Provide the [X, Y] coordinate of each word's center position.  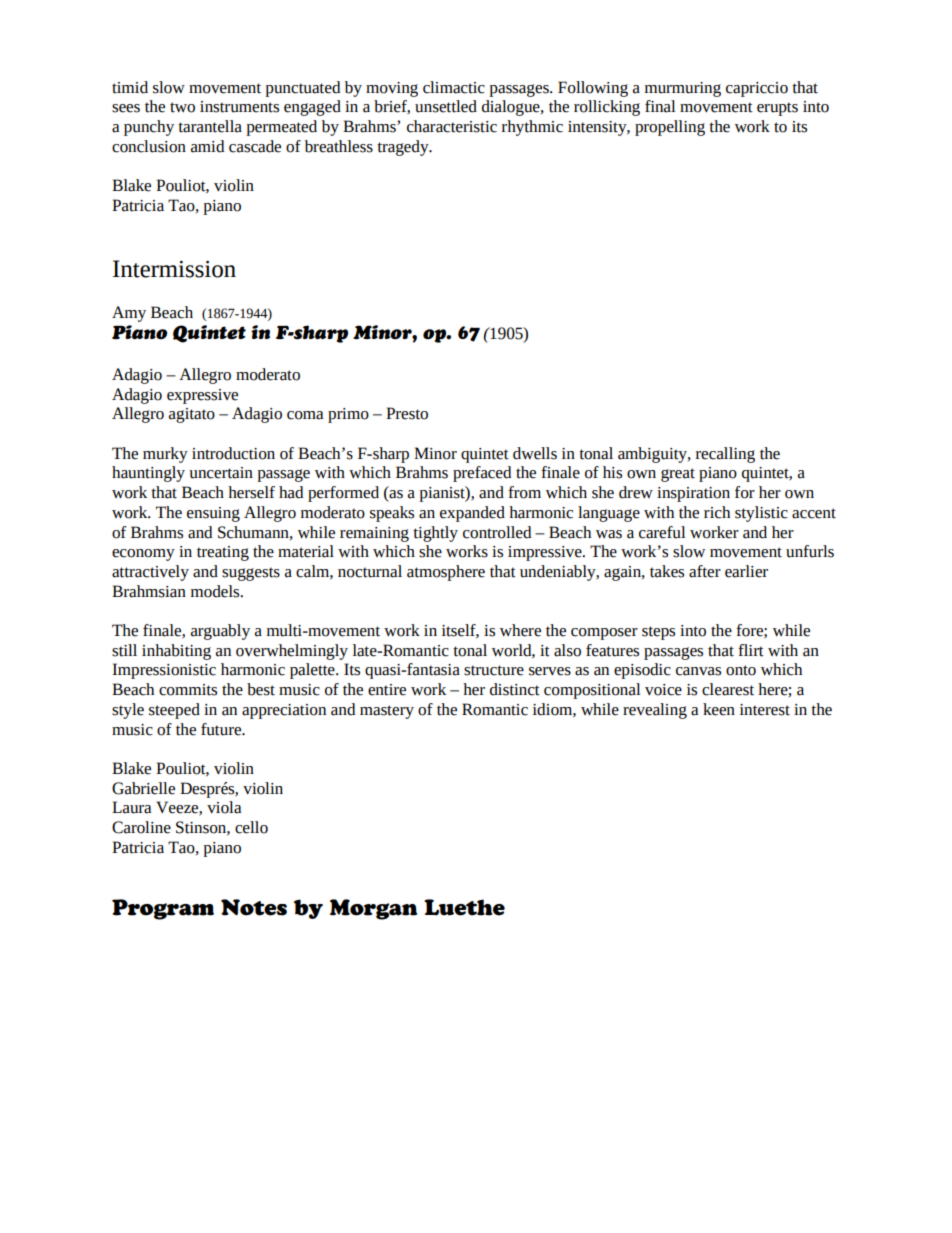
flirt [751, 650]
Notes [254, 907]
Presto [407, 413]
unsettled [446, 106]
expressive [202, 396]
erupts [777, 109]
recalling [725, 455]
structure [494, 670]
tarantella [210, 126]
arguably [220, 632]
